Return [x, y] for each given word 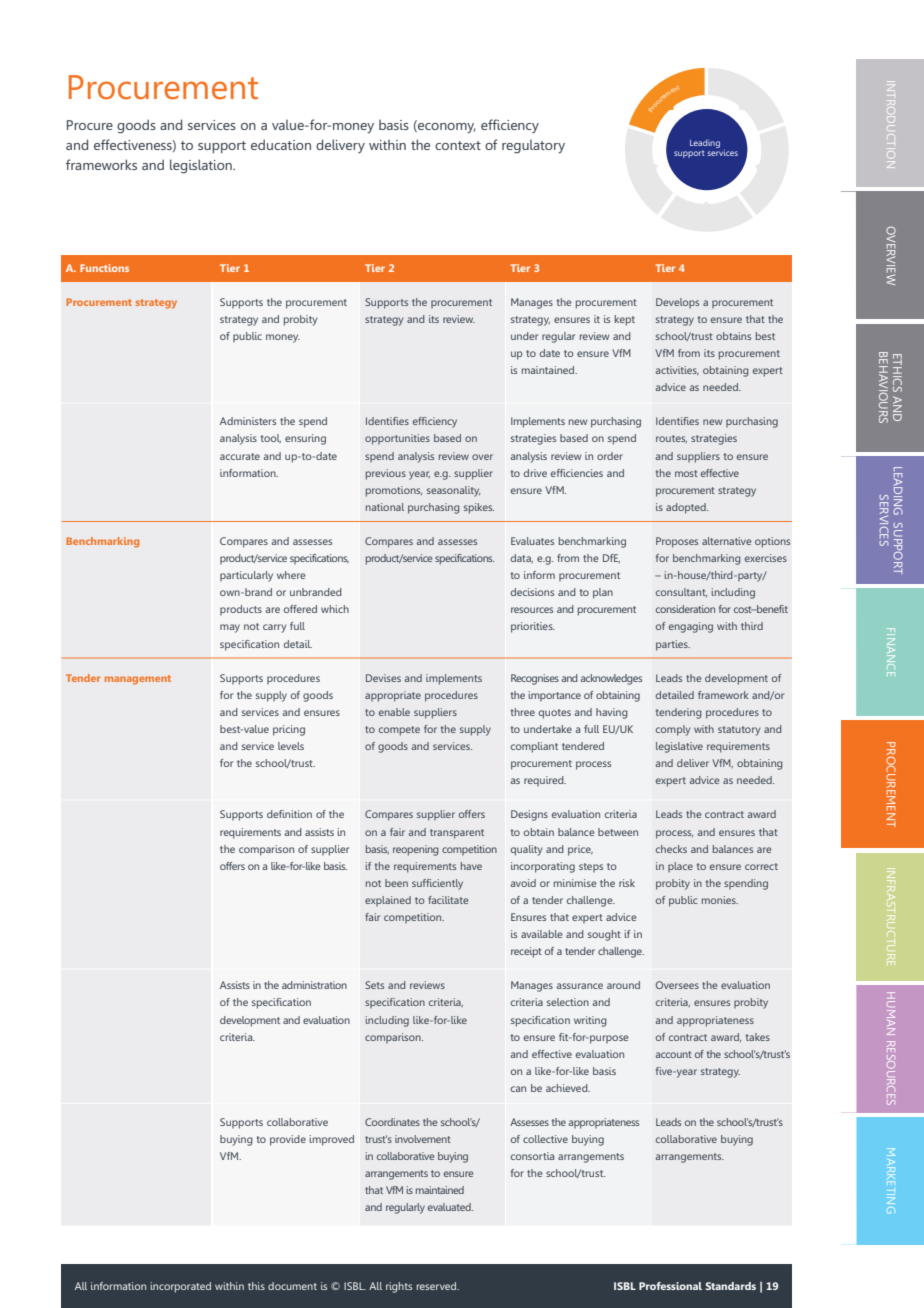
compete [399, 731]
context [458, 145]
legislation [202, 166]
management [138, 680]
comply [673, 730]
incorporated [180, 1287]
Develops [677, 303]
